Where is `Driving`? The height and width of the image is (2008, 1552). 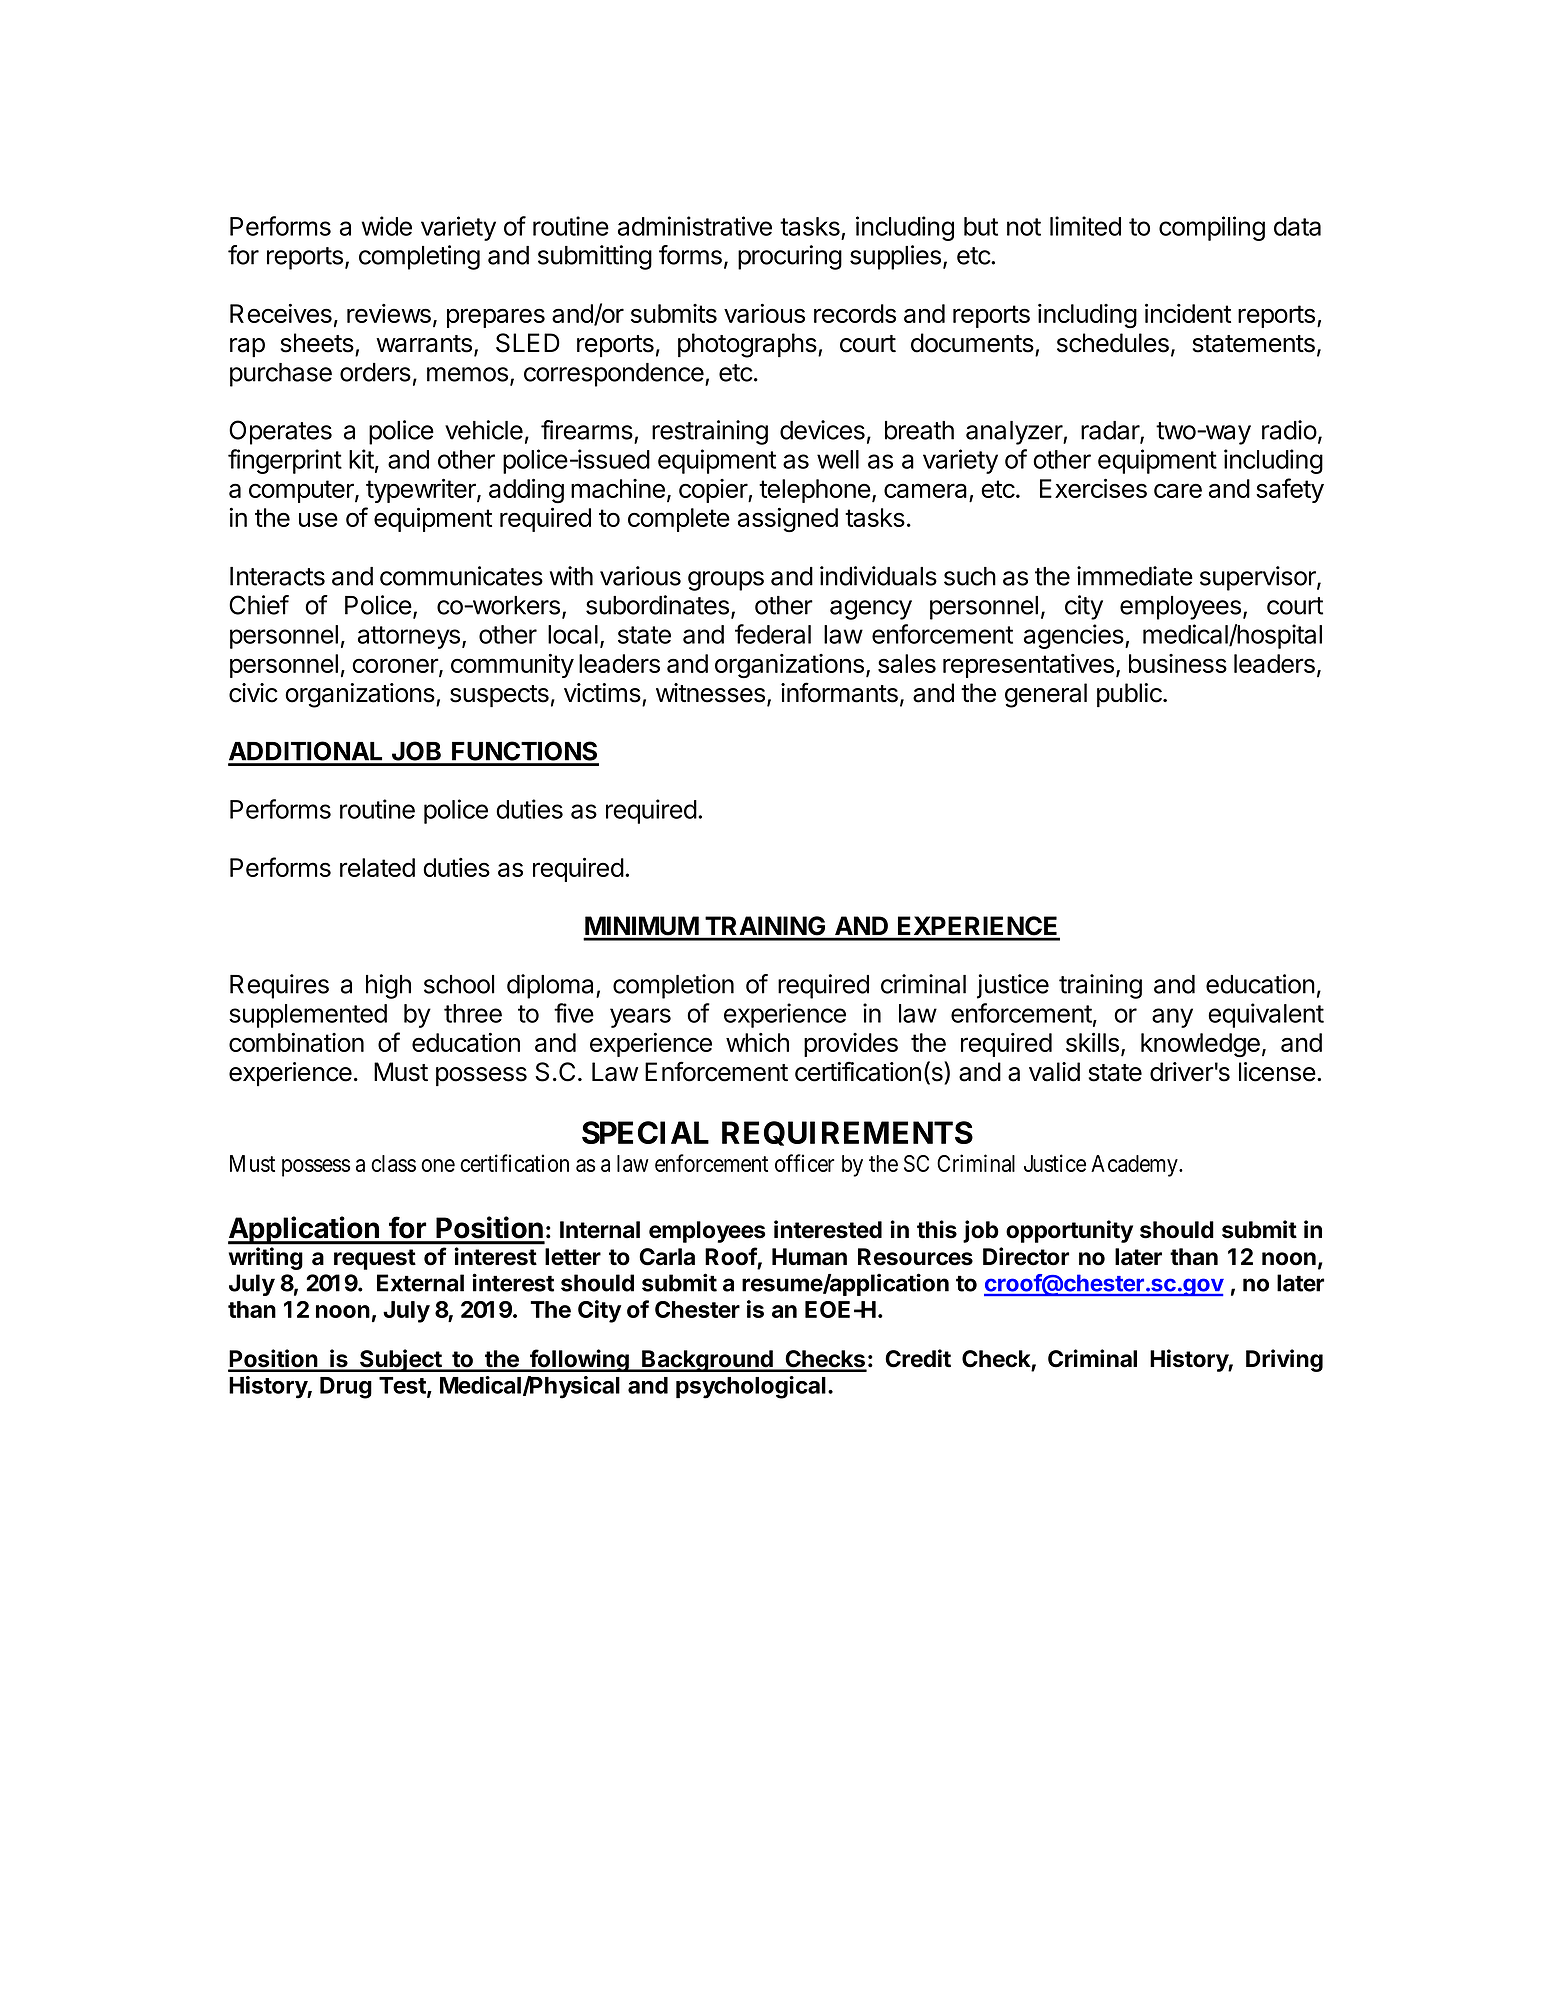 Driving is located at coordinates (1284, 1360).
